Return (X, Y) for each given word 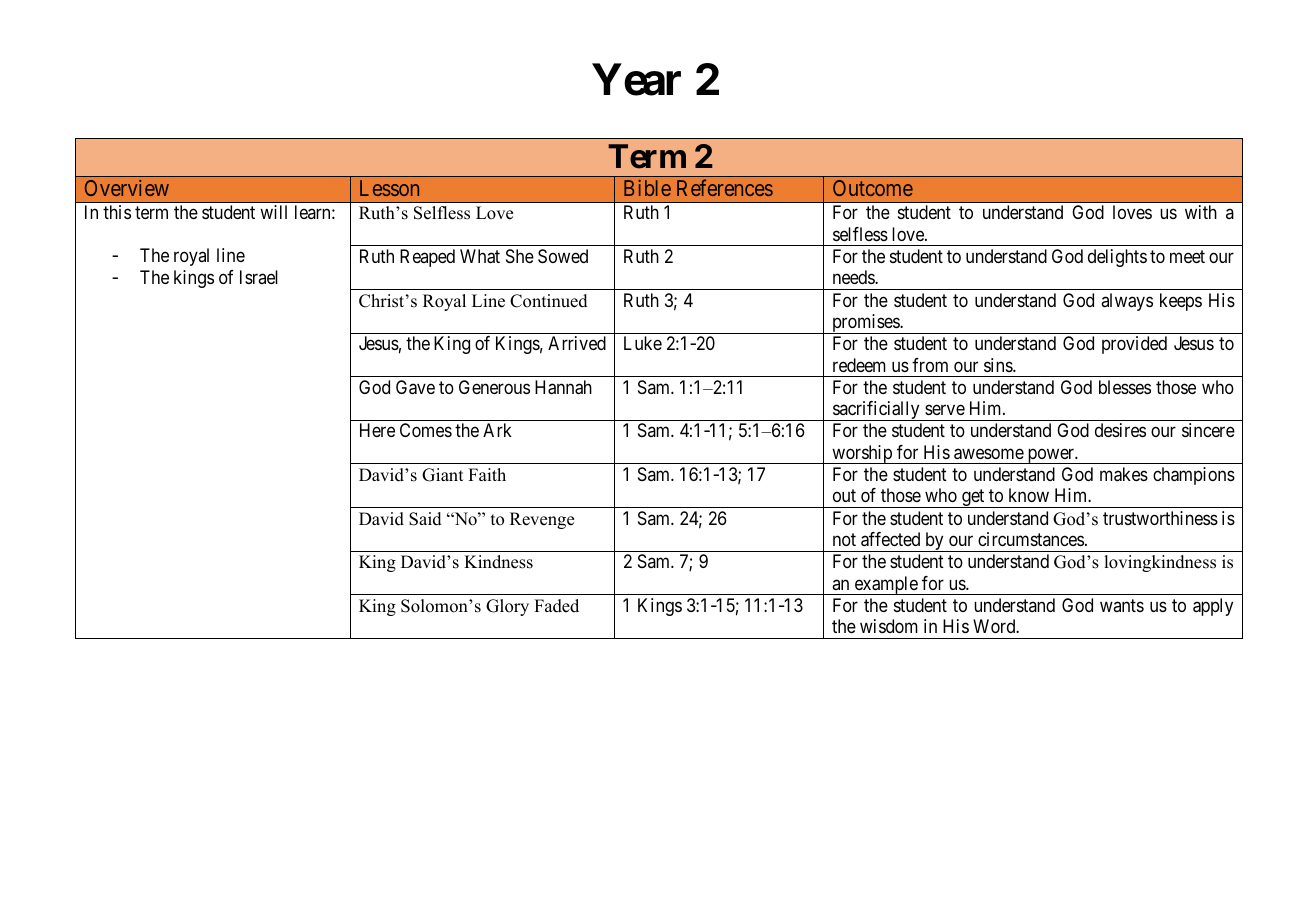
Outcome (873, 188)
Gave (415, 387)
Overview (127, 188)
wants (1122, 605)
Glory (507, 607)
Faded (556, 606)
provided (1134, 345)
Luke (643, 343)
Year (636, 80)
